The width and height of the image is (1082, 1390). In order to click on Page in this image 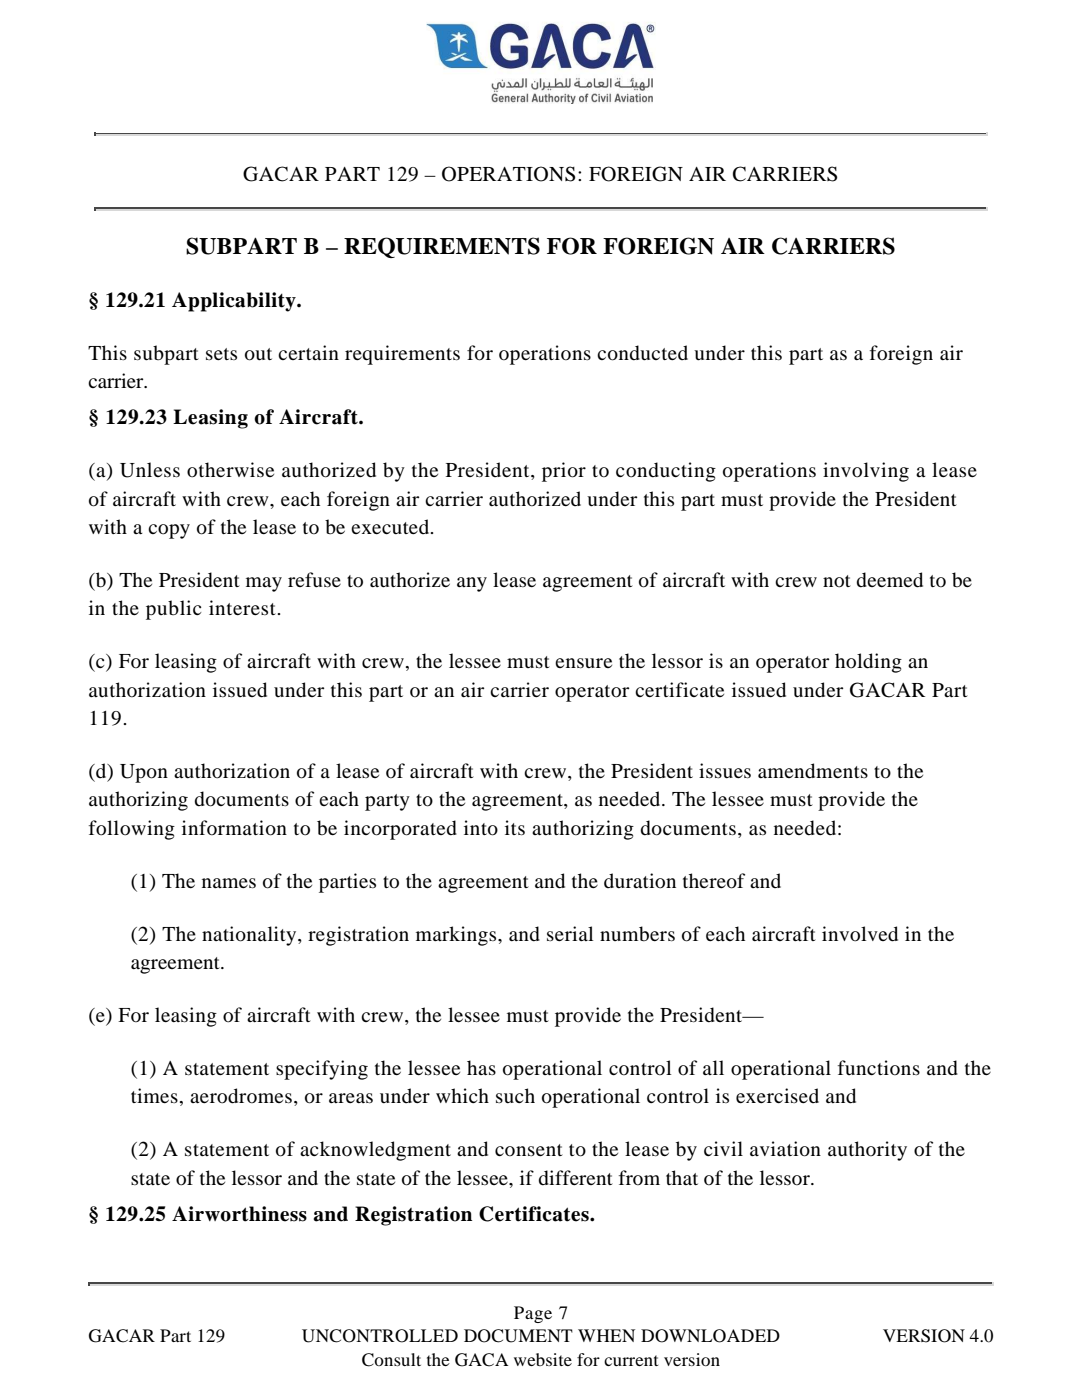, I will do `click(533, 1314)`.
